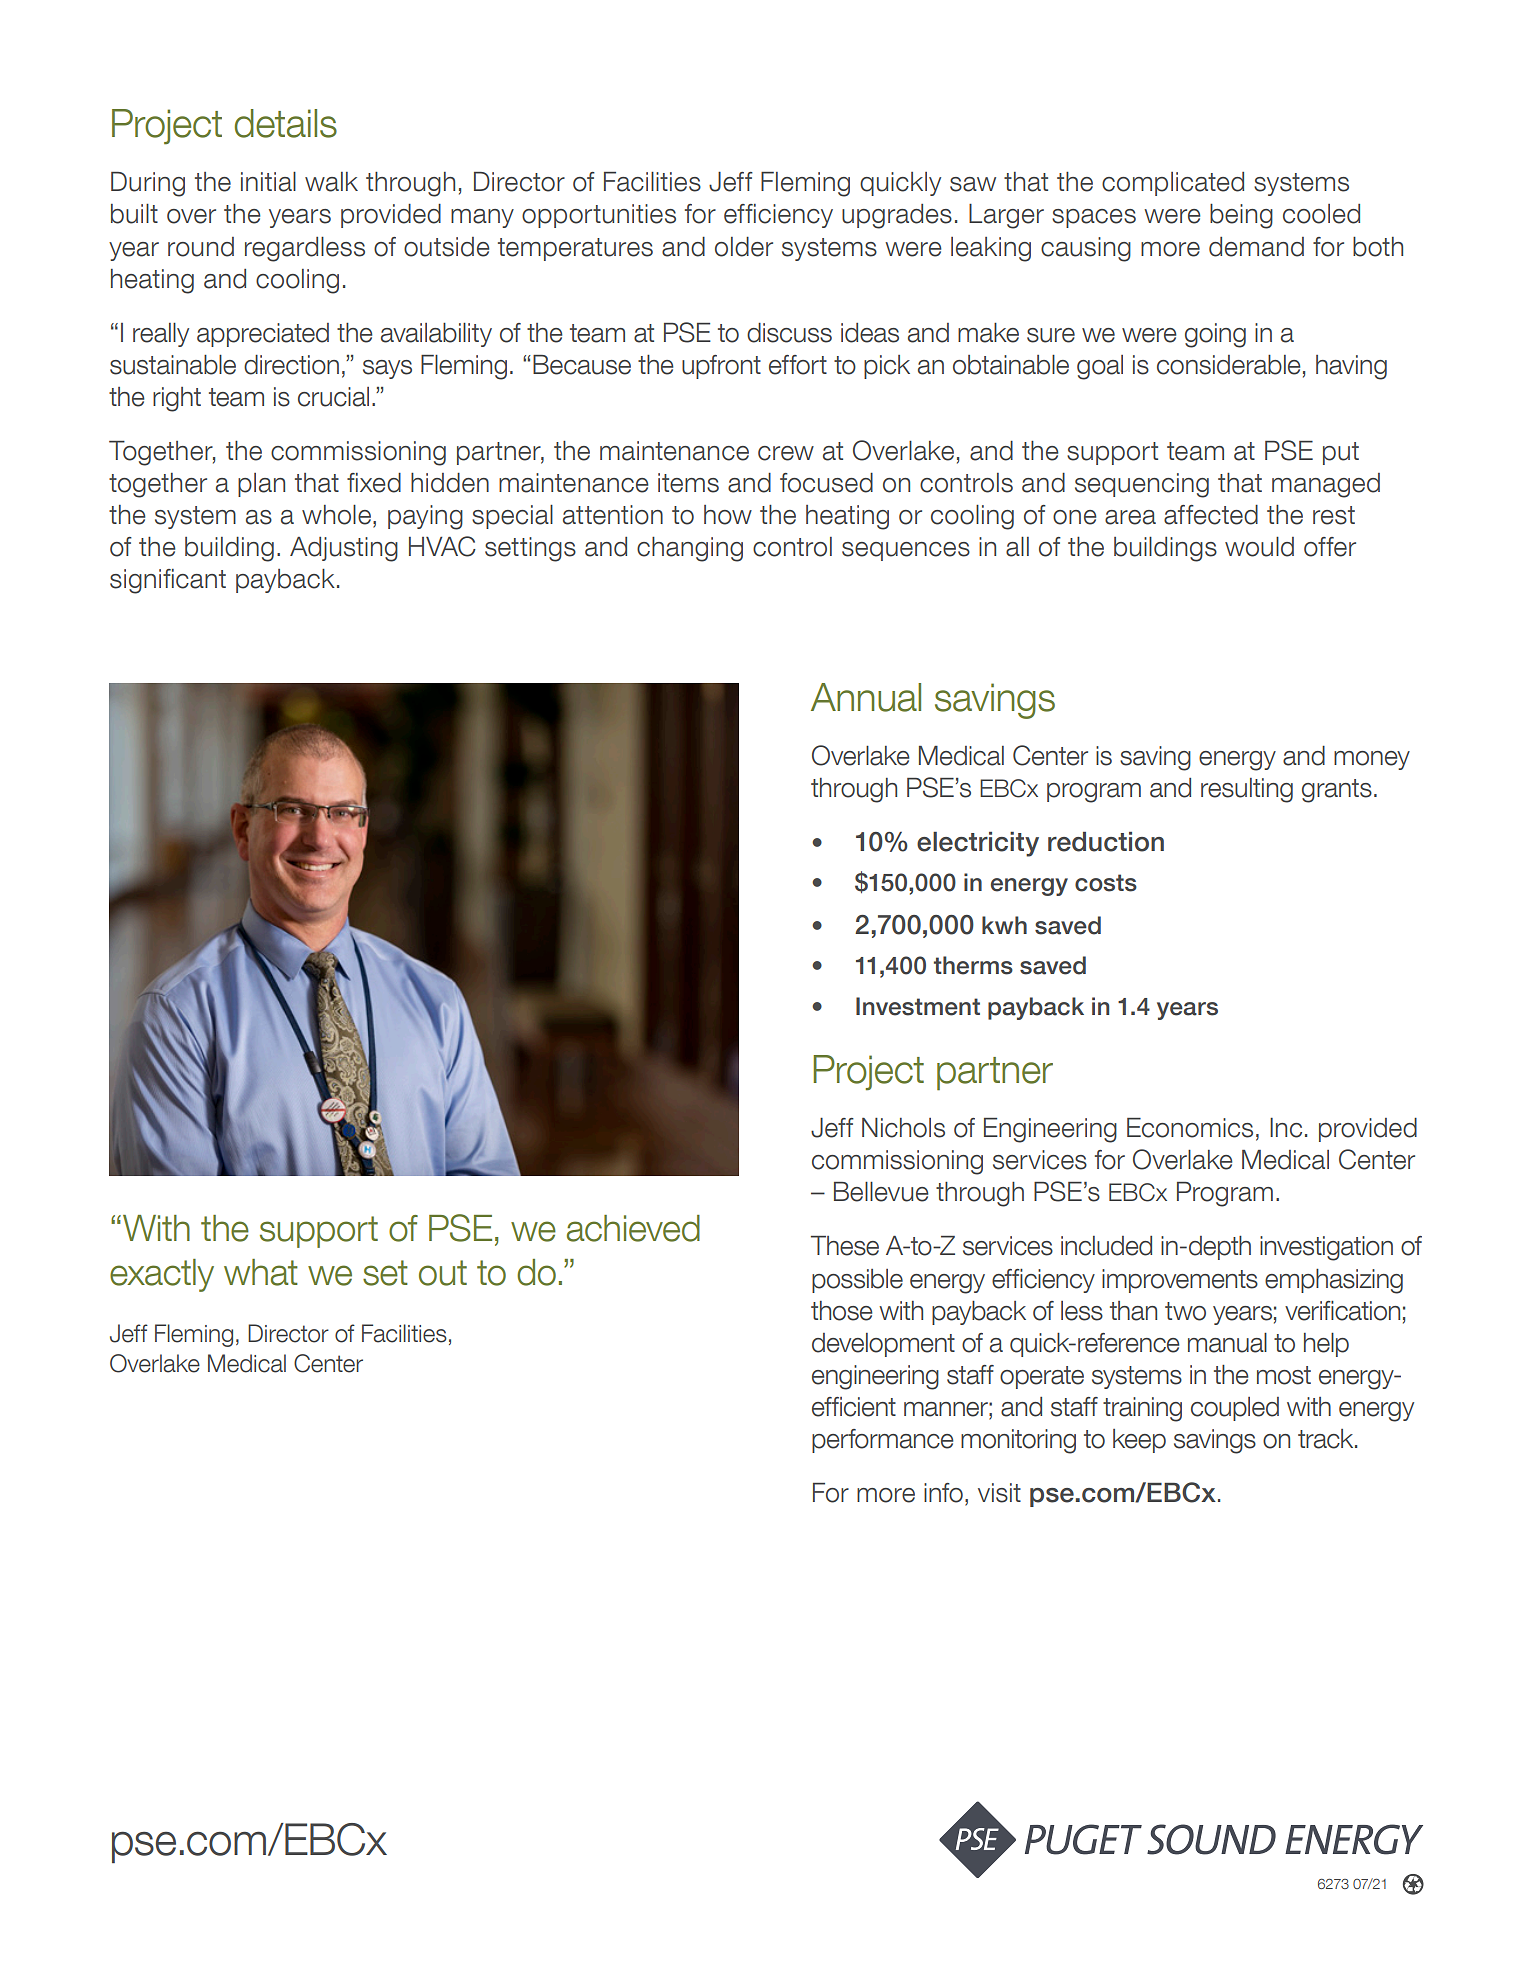  Describe the element at coordinates (744, 247) in the screenshot. I see `older` at that location.
